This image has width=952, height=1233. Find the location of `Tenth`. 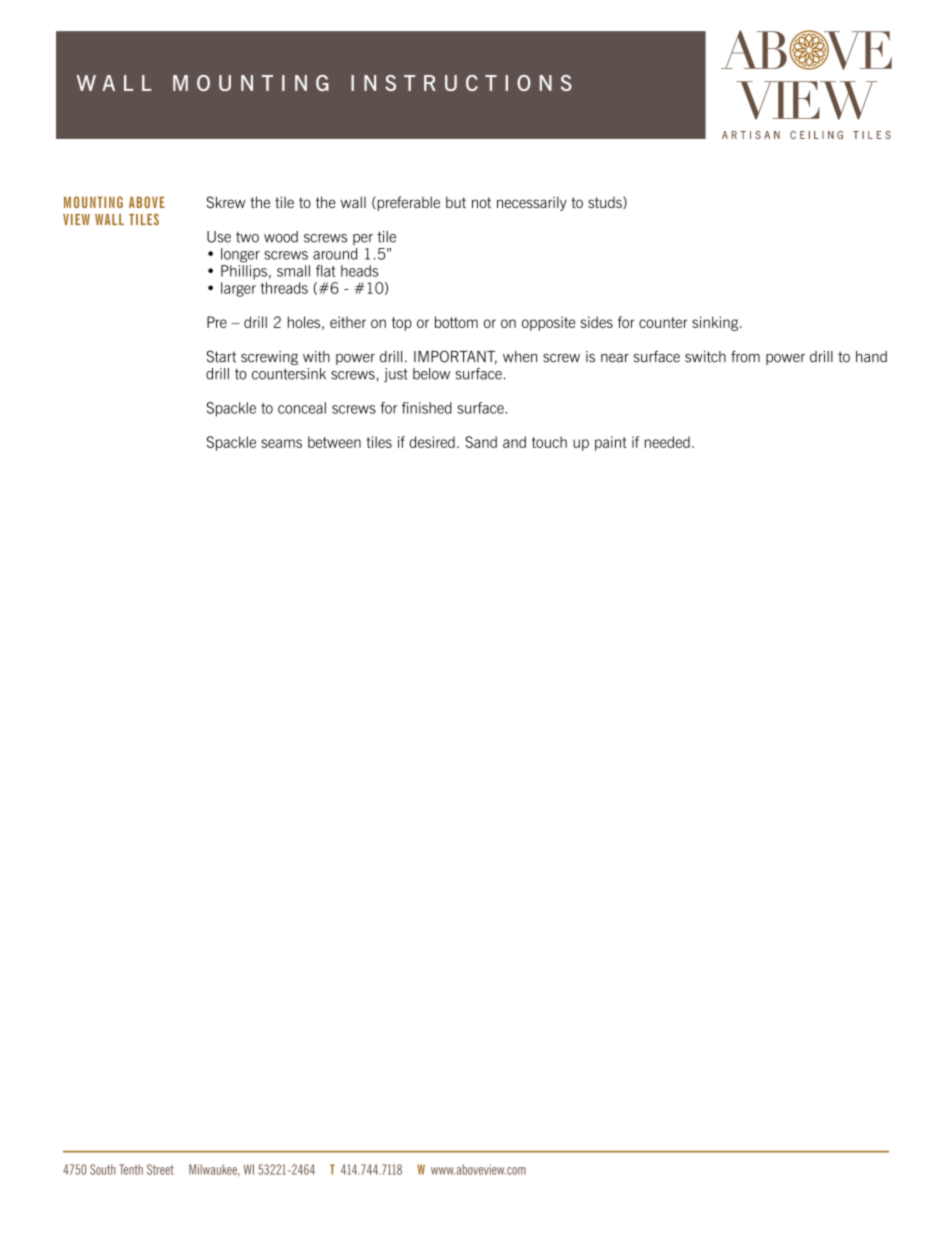

Tenth is located at coordinates (131, 1169).
